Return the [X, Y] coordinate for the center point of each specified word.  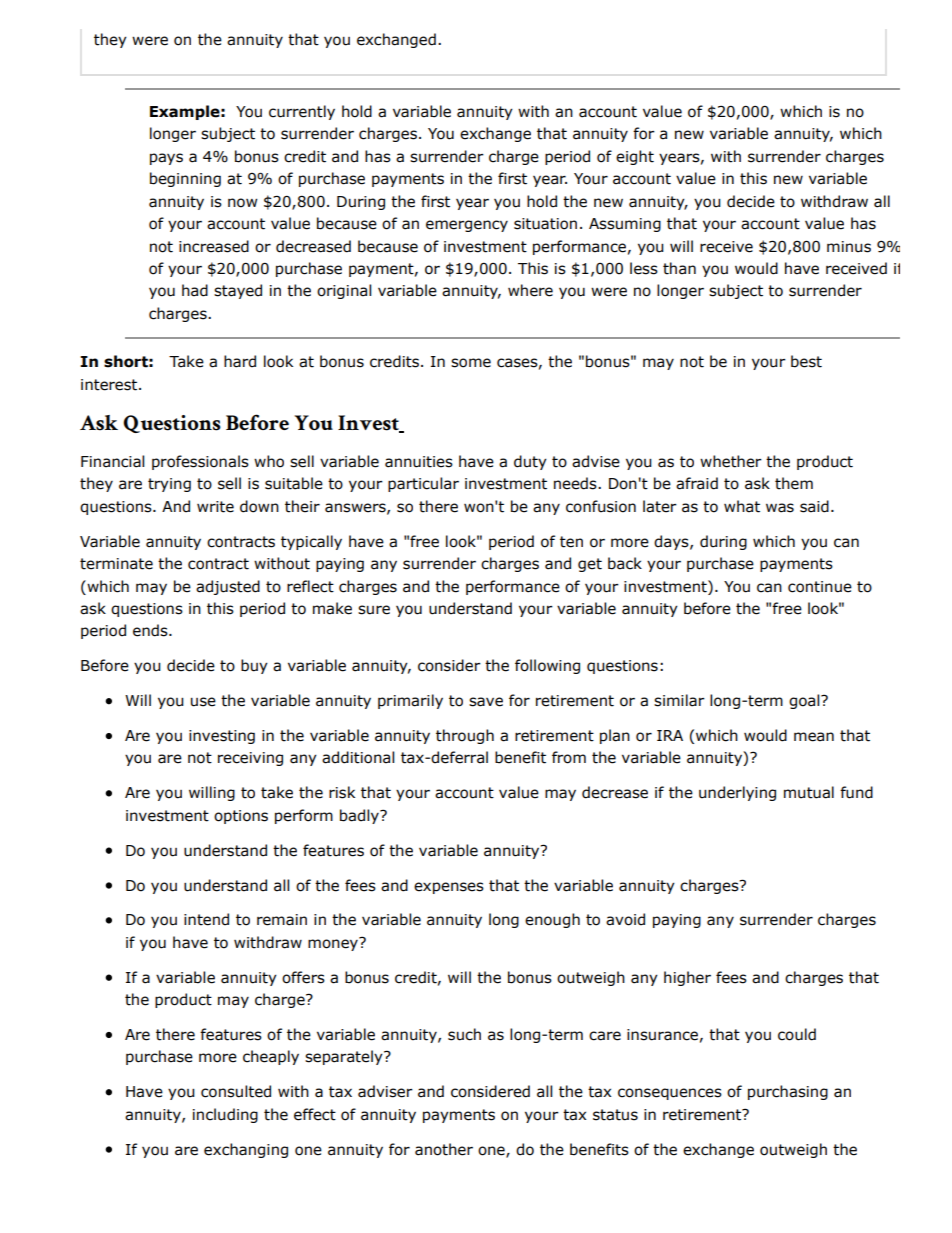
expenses [449, 888]
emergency [467, 226]
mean [814, 737]
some [471, 363]
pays [166, 159]
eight [635, 157]
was [780, 508]
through [465, 736]
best [806, 361]
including [225, 1115]
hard [240, 361]
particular [423, 484]
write [215, 507]
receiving [250, 759]
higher [687, 978]
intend [206, 919]
